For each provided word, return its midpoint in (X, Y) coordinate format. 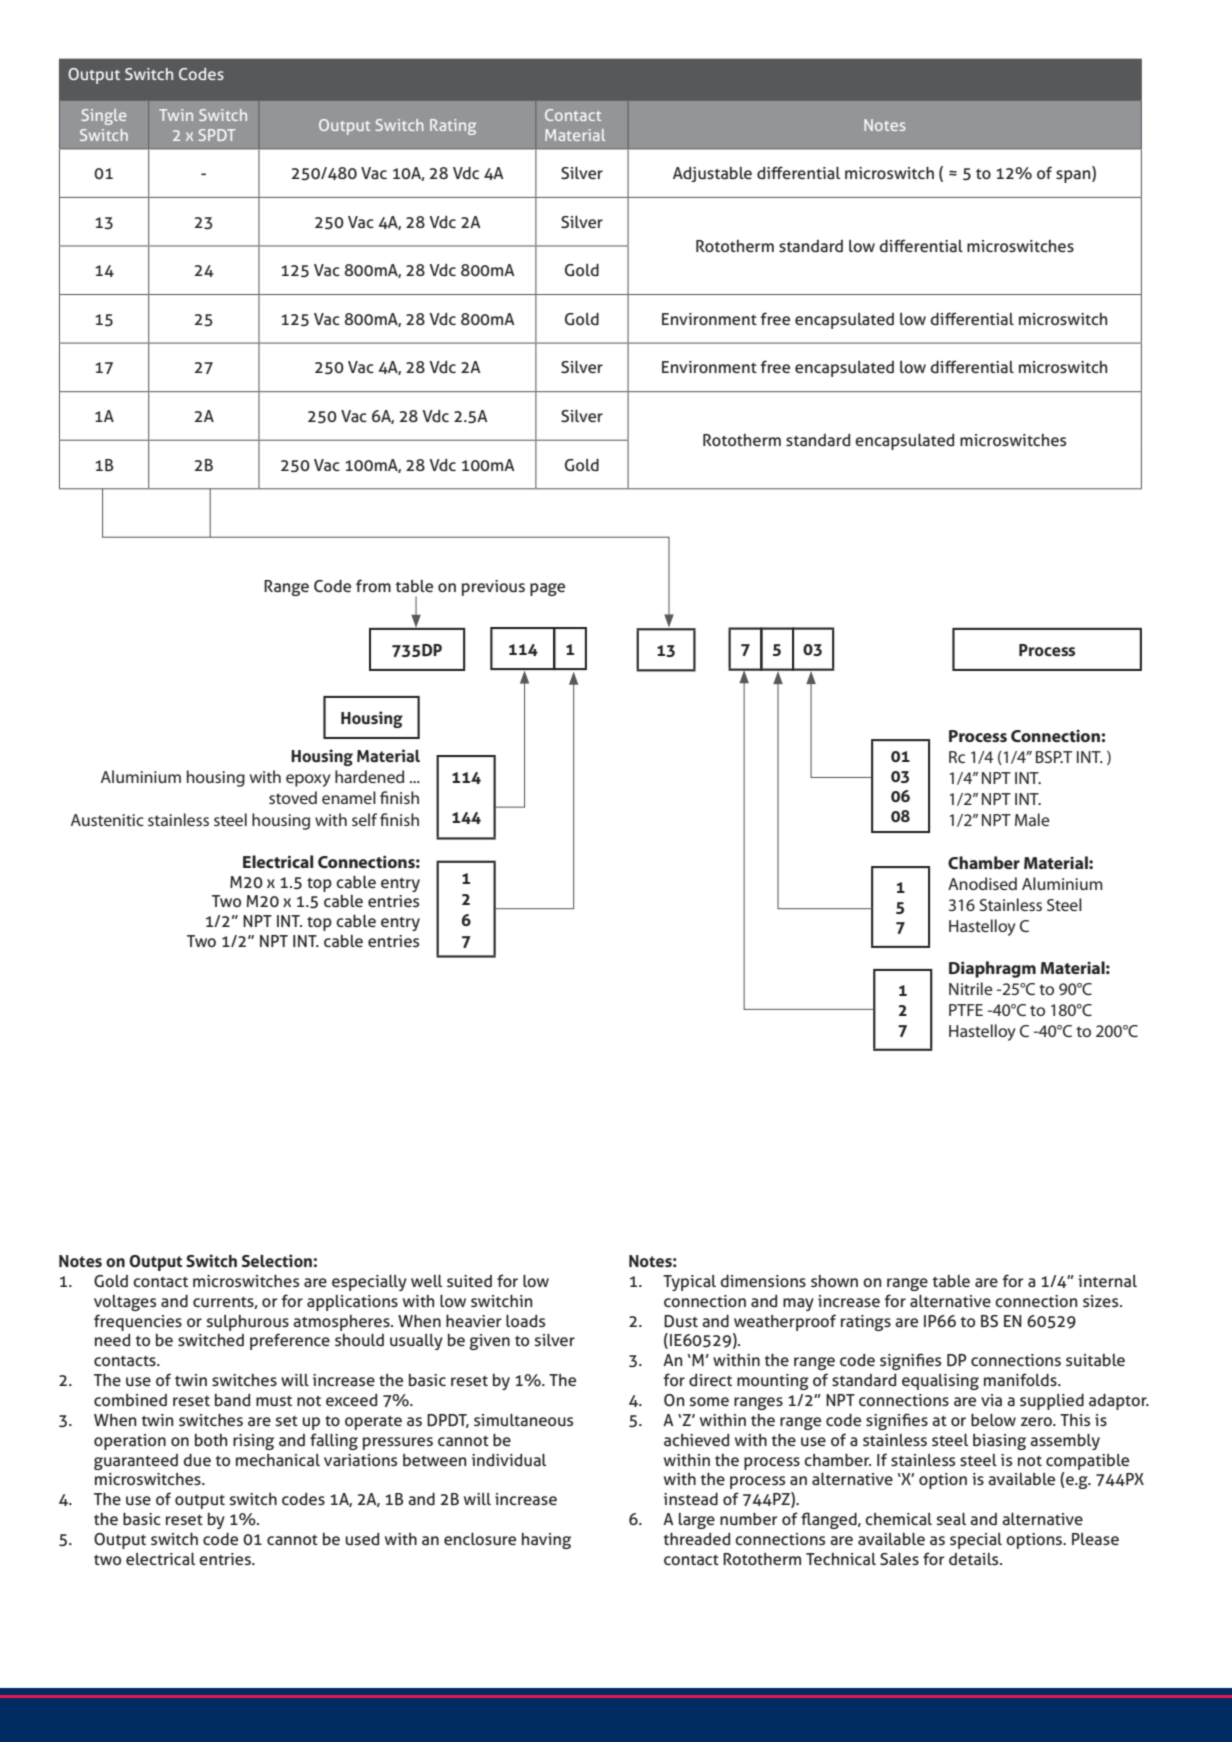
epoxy (308, 780)
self (364, 819)
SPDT (217, 135)
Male (1032, 819)
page (547, 589)
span (1074, 176)
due (197, 1460)
